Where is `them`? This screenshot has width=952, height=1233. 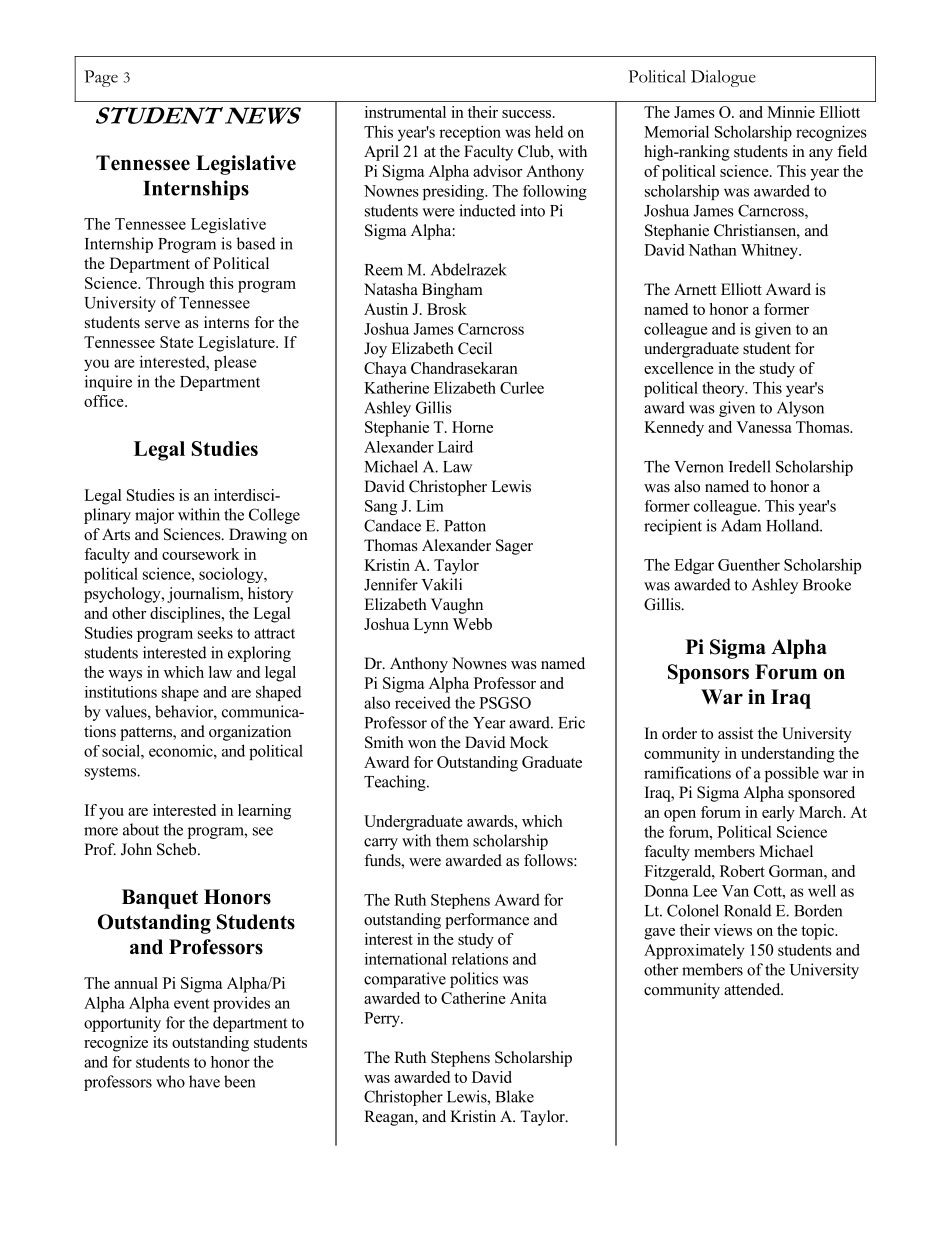
them is located at coordinates (452, 840).
